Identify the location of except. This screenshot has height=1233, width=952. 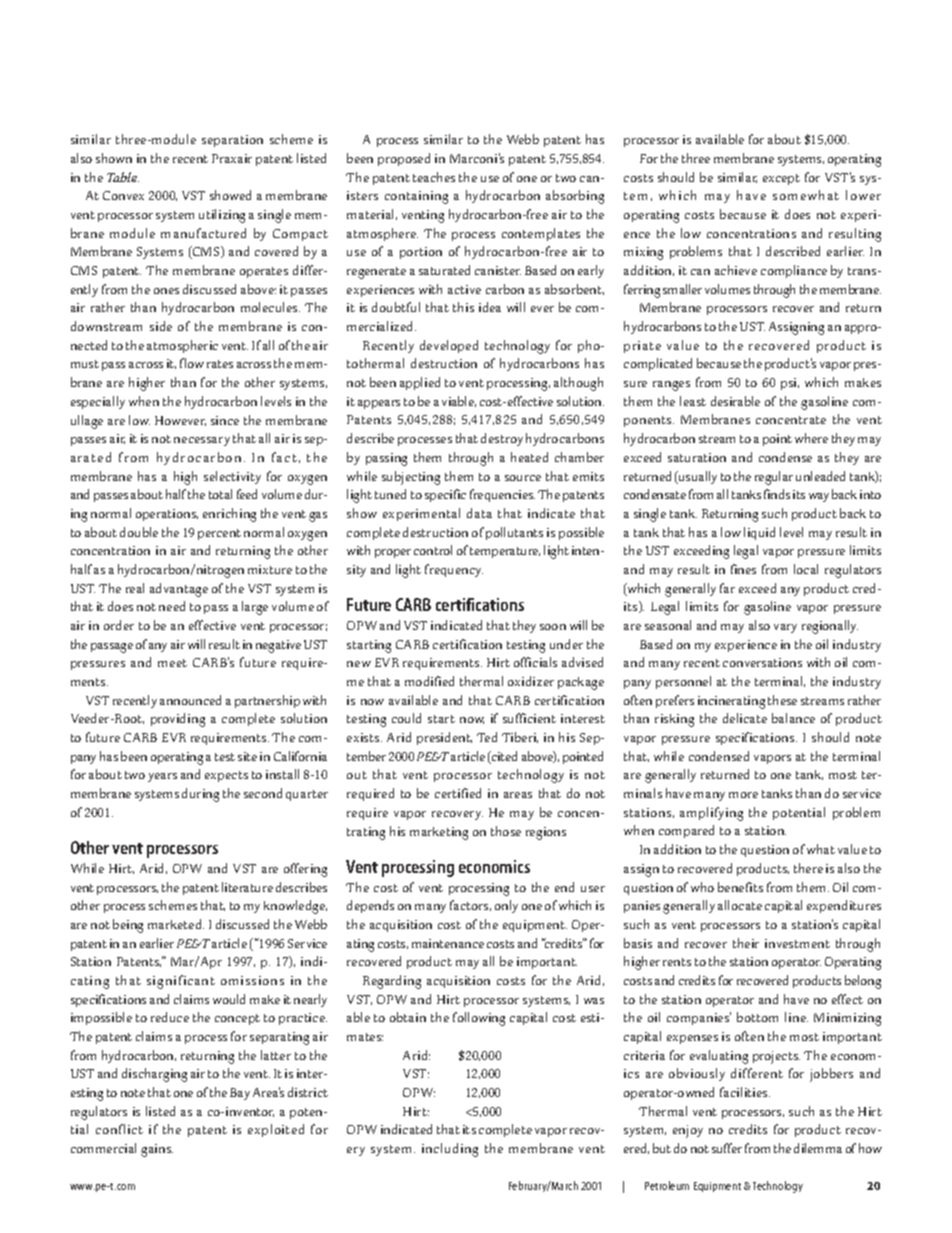
(781, 179).
